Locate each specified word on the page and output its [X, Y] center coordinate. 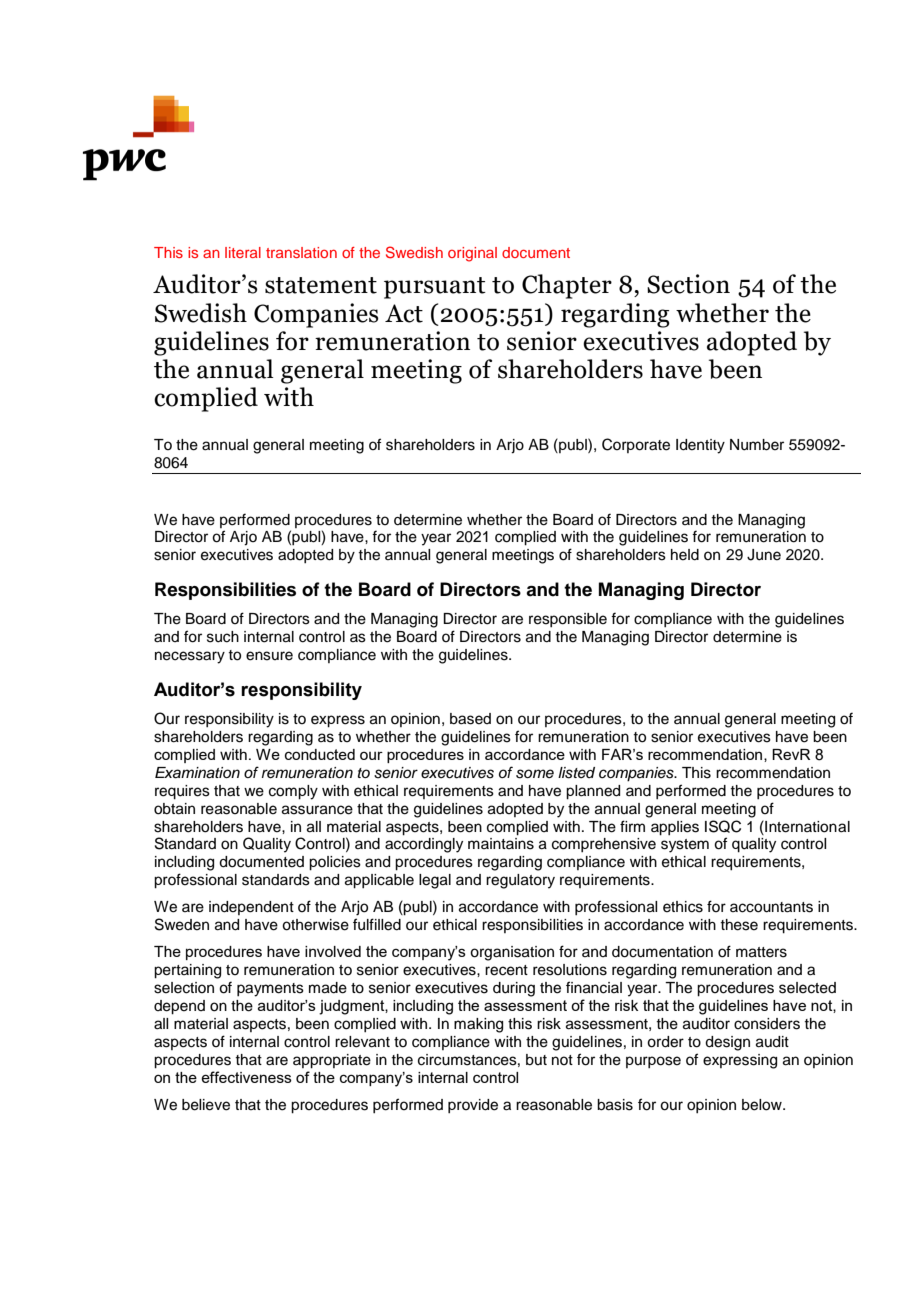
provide [473, 1106]
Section [688, 284]
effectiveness [246, 1077]
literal [243, 252]
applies [675, 828]
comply [293, 792]
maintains [501, 844]
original [472, 254]
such [223, 637]
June [764, 555]
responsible [568, 620]
